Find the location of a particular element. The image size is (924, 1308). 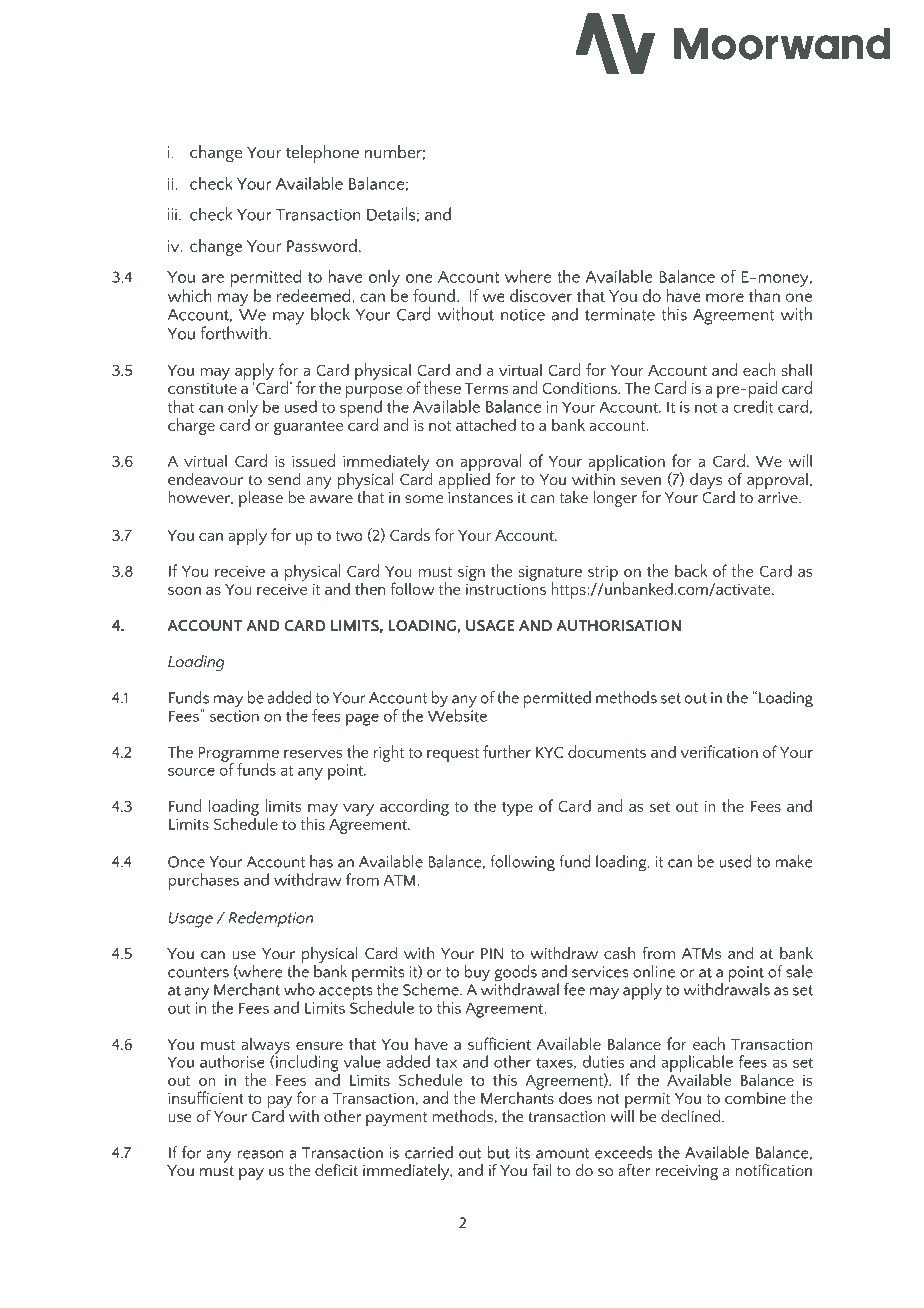

found is located at coordinates (434, 295).
